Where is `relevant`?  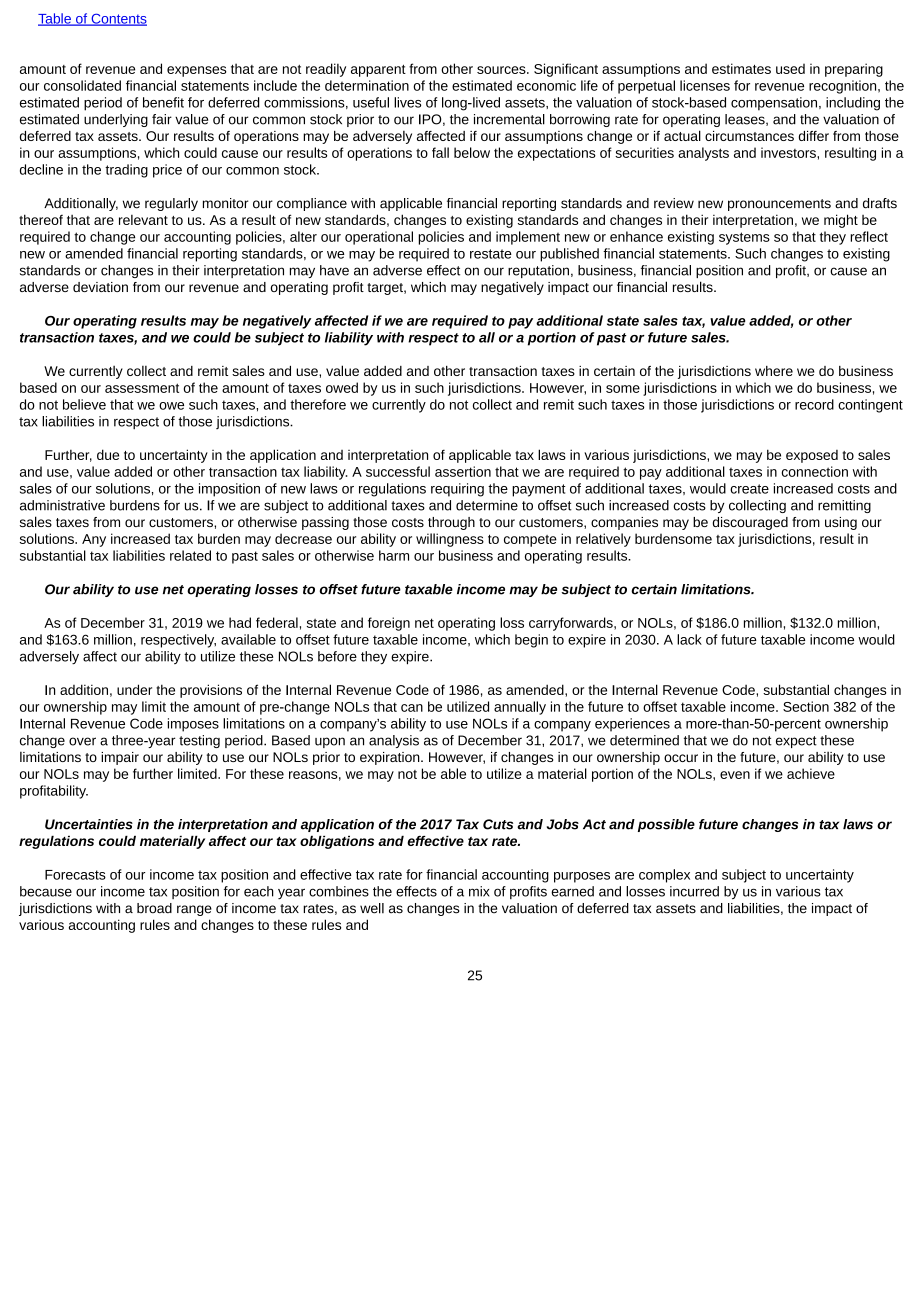 relevant is located at coordinates (143, 220).
